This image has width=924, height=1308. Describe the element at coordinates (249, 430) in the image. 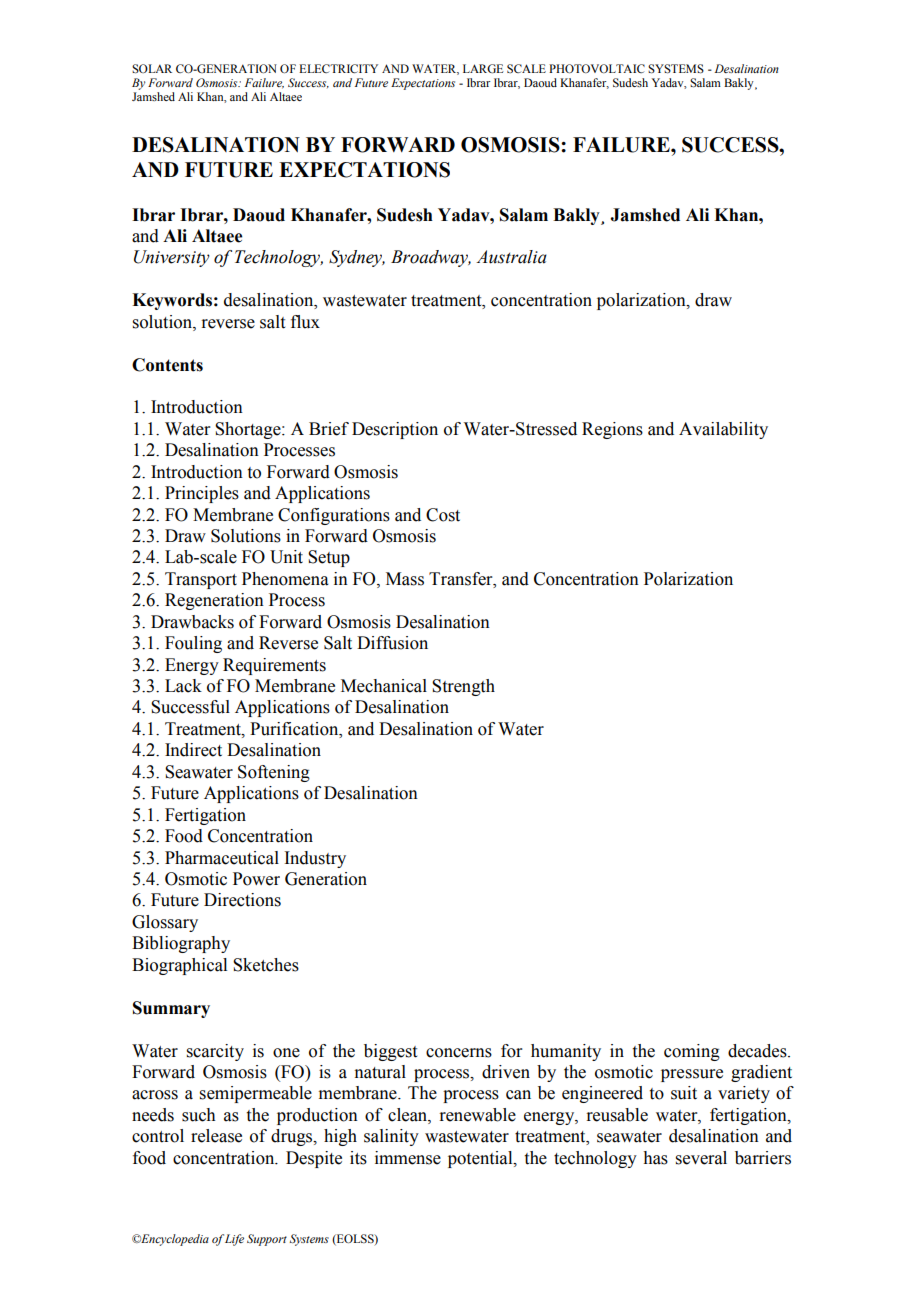

I see `Shortage` at that location.
